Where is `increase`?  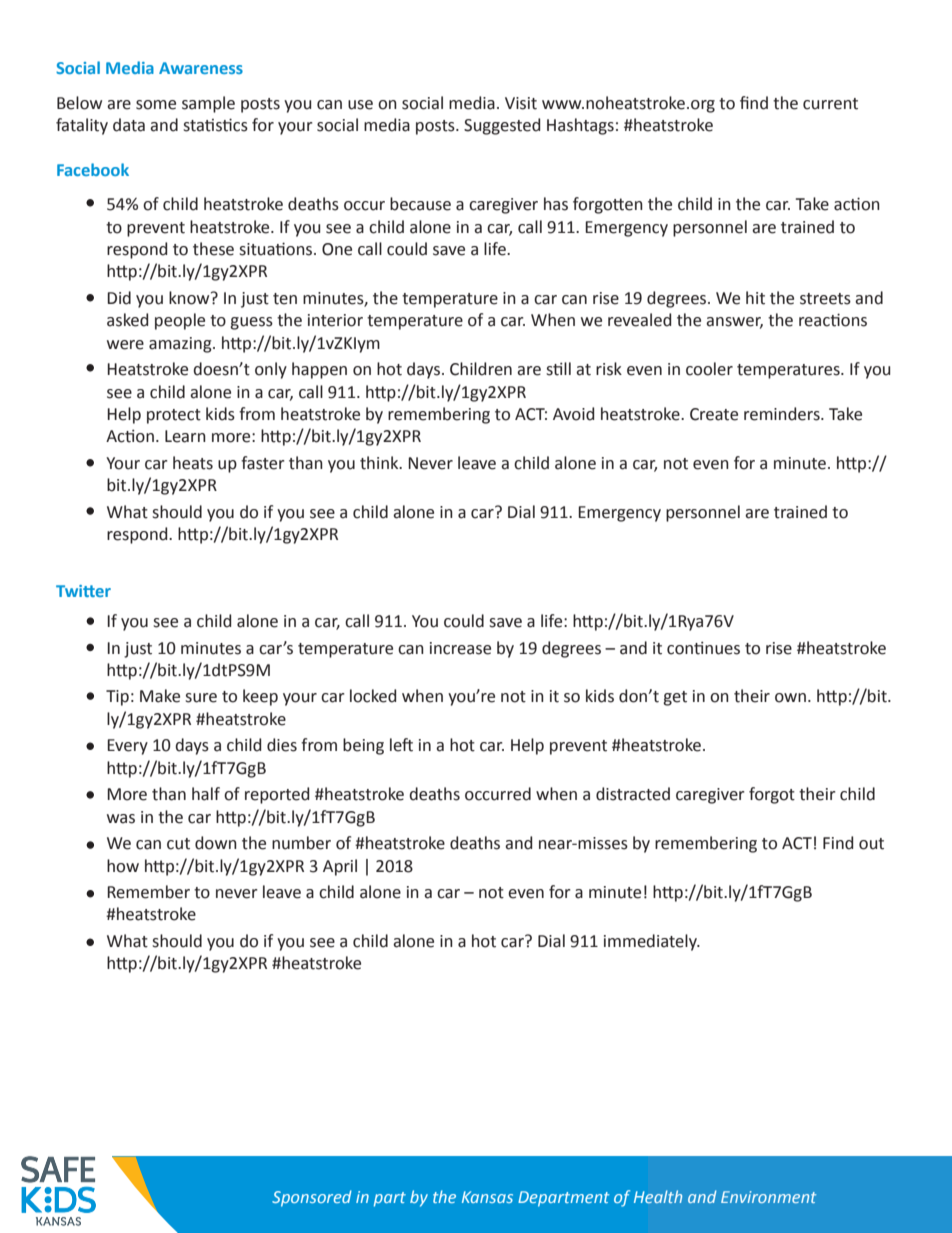 increase is located at coordinates (460, 648).
